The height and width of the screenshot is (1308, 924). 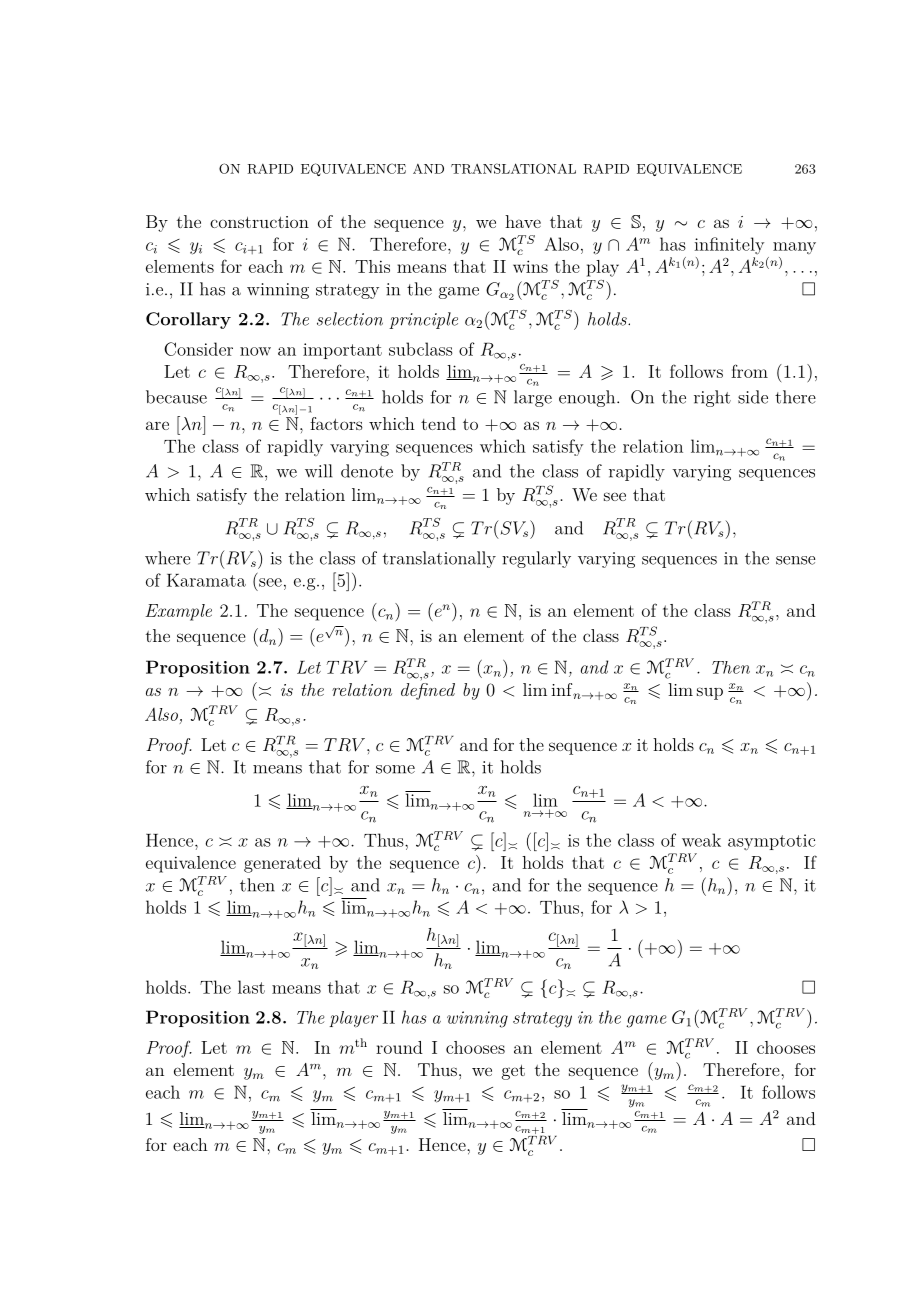 I want to click on infinitely, so click(x=729, y=245).
